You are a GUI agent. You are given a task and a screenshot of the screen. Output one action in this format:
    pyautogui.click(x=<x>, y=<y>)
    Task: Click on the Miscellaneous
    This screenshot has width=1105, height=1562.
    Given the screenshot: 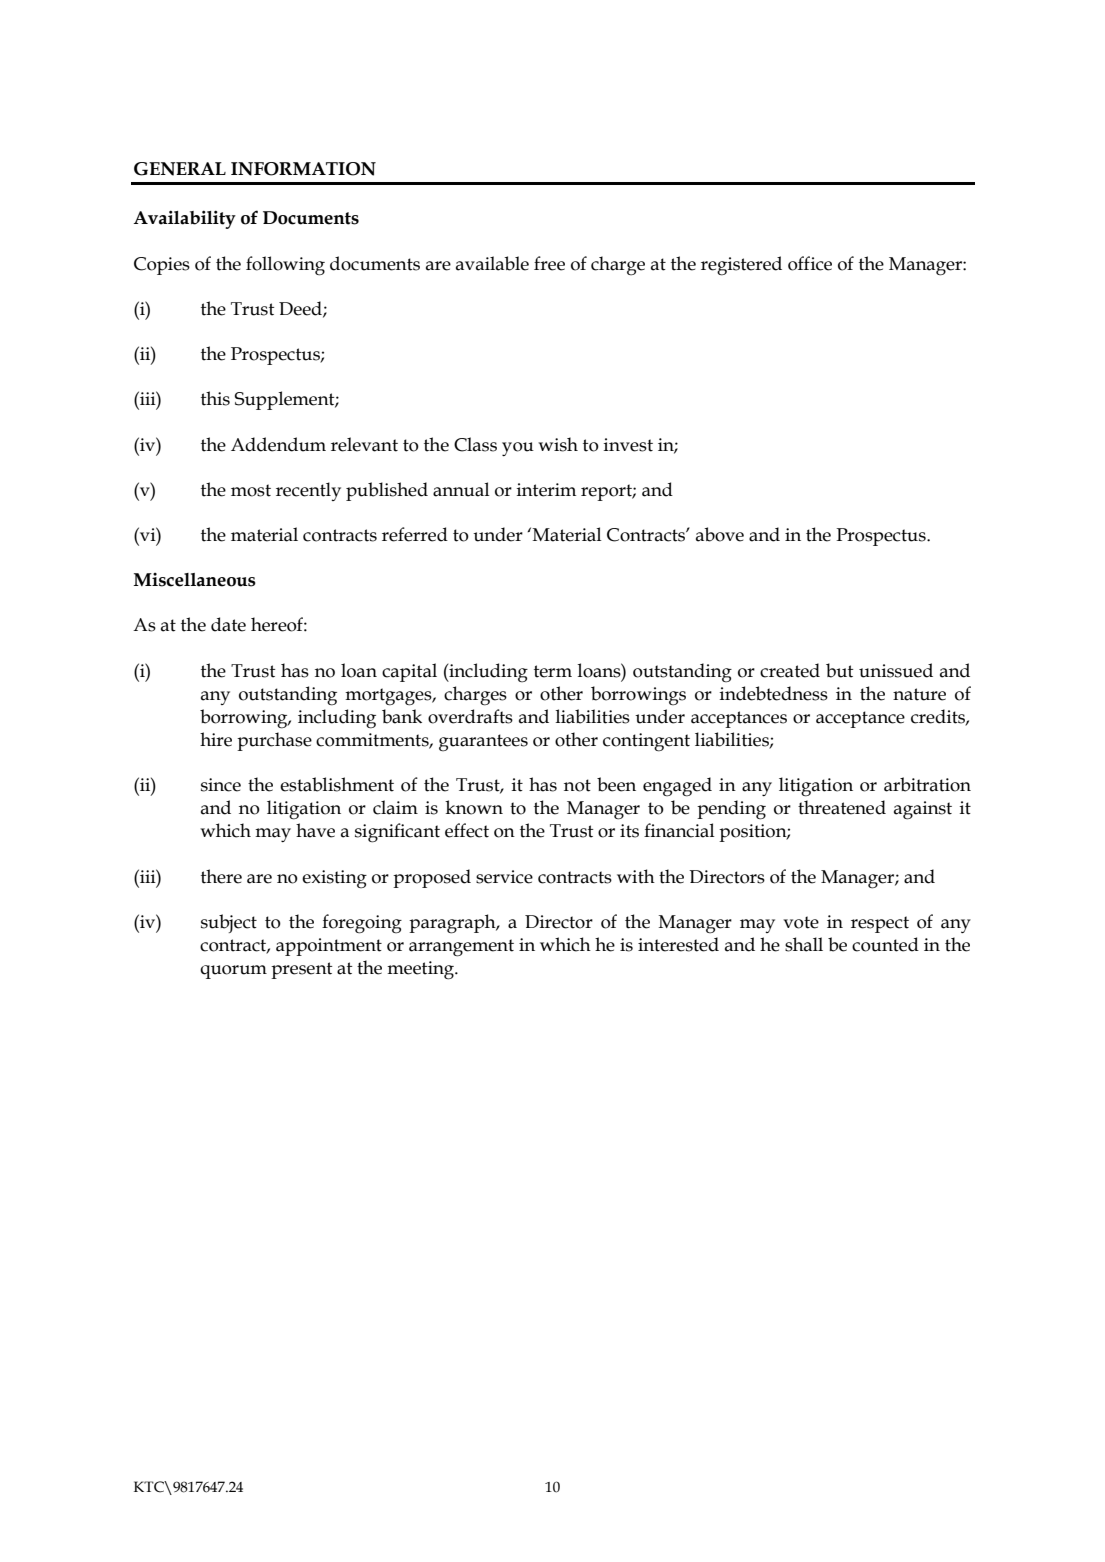 What is the action you would take?
    pyautogui.click(x=194, y=580)
